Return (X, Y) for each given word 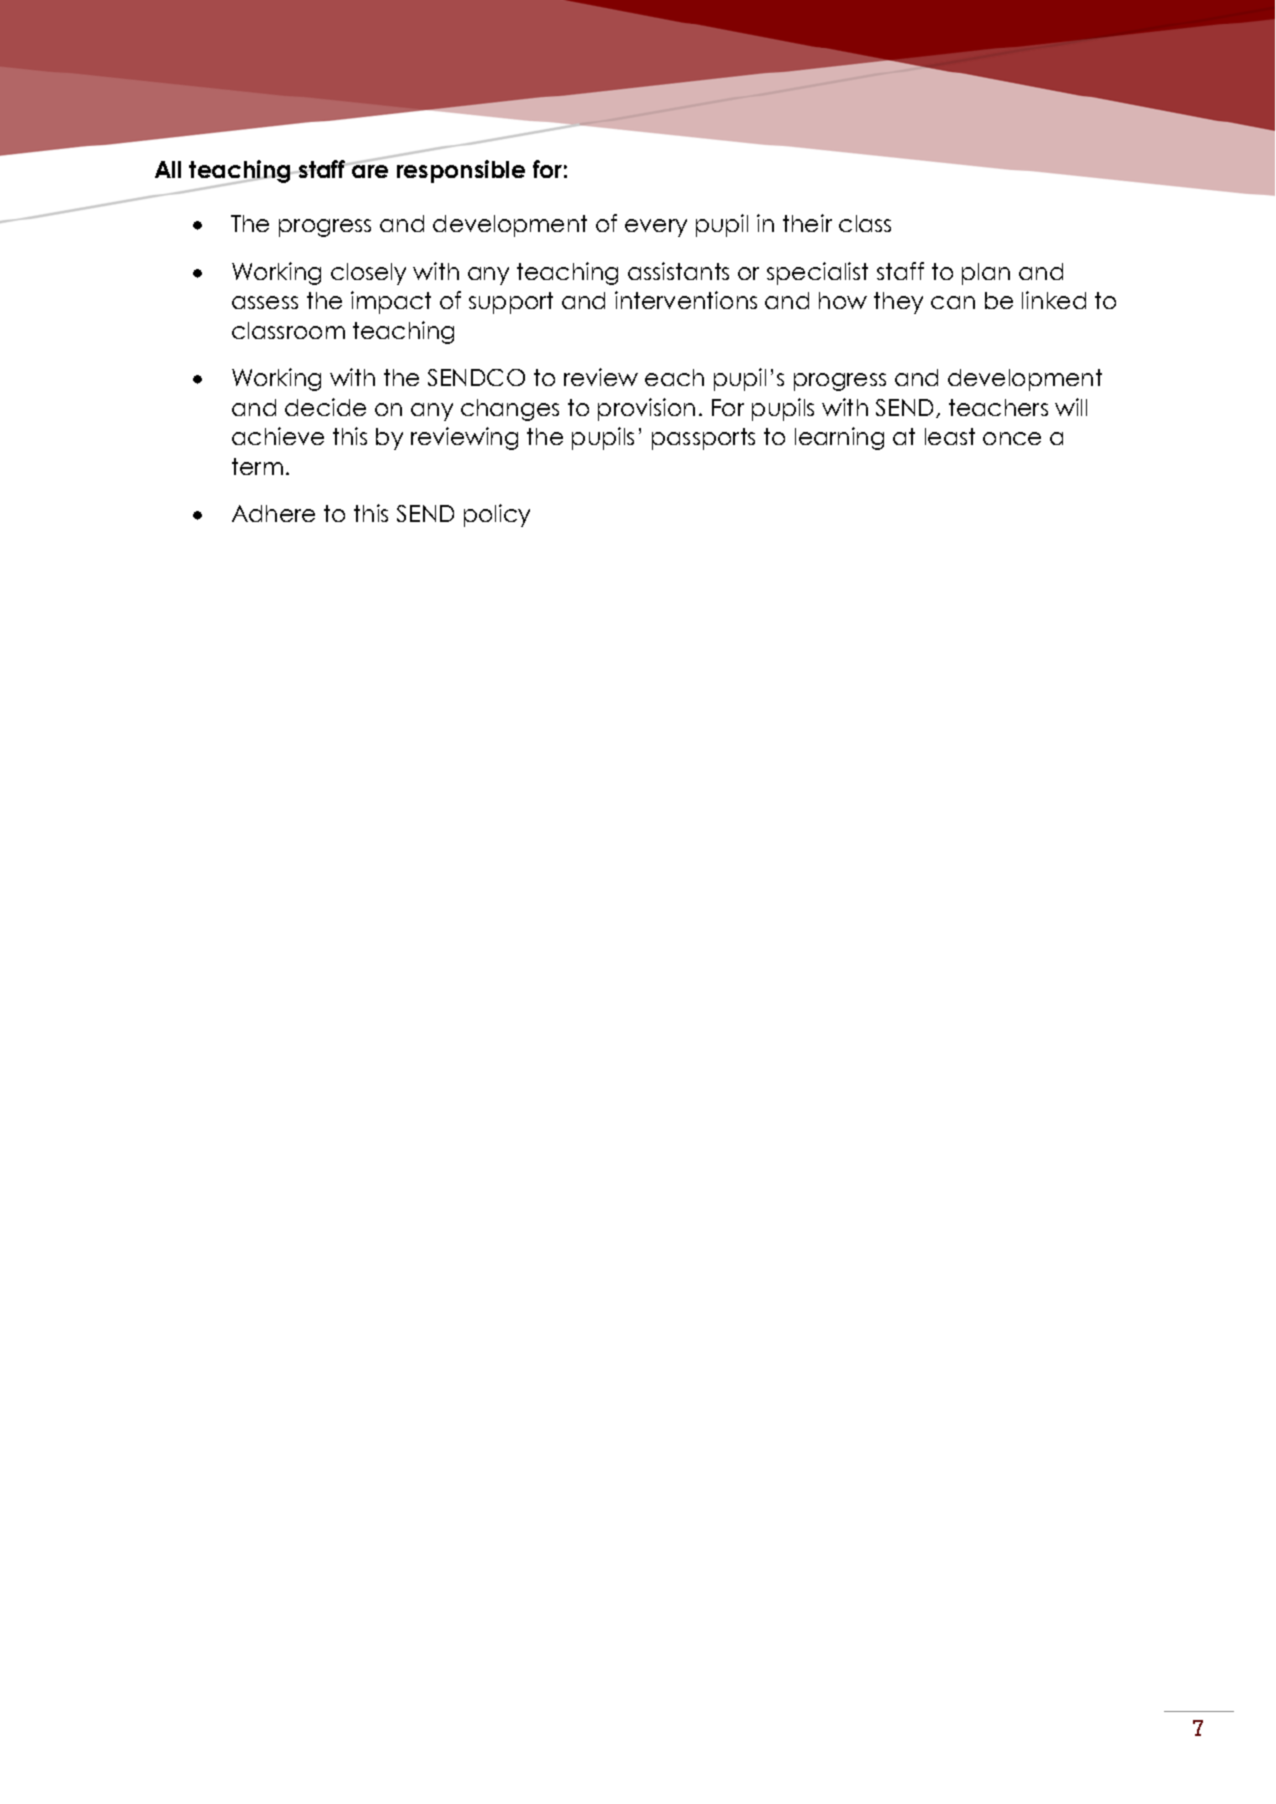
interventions (686, 300)
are (369, 170)
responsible (461, 171)
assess (265, 302)
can (953, 302)
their (807, 223)
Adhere (273, 513)
